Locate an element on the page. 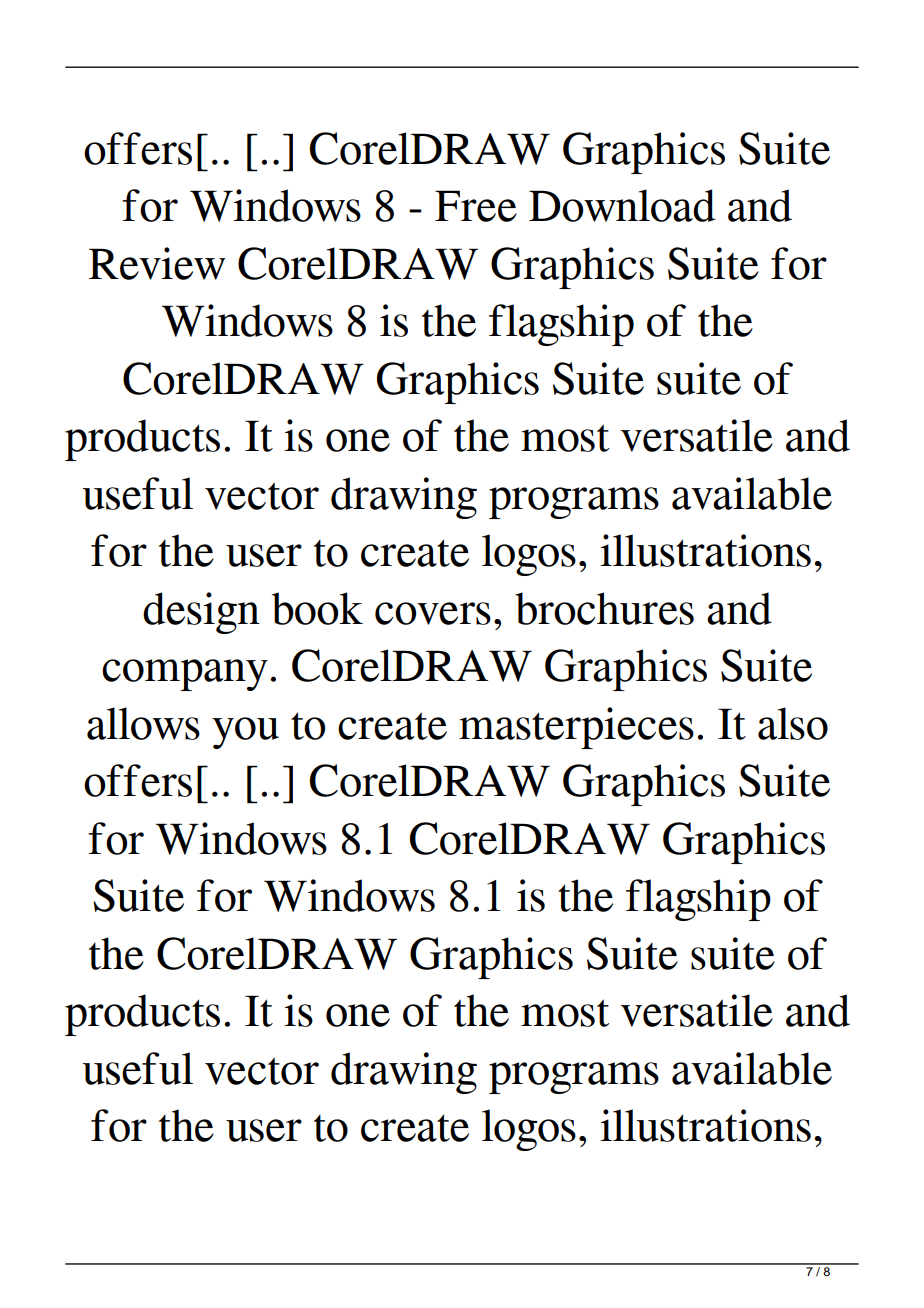 The width and height of the page is (924, 1308). allows is located at coordinates (143, 723).
